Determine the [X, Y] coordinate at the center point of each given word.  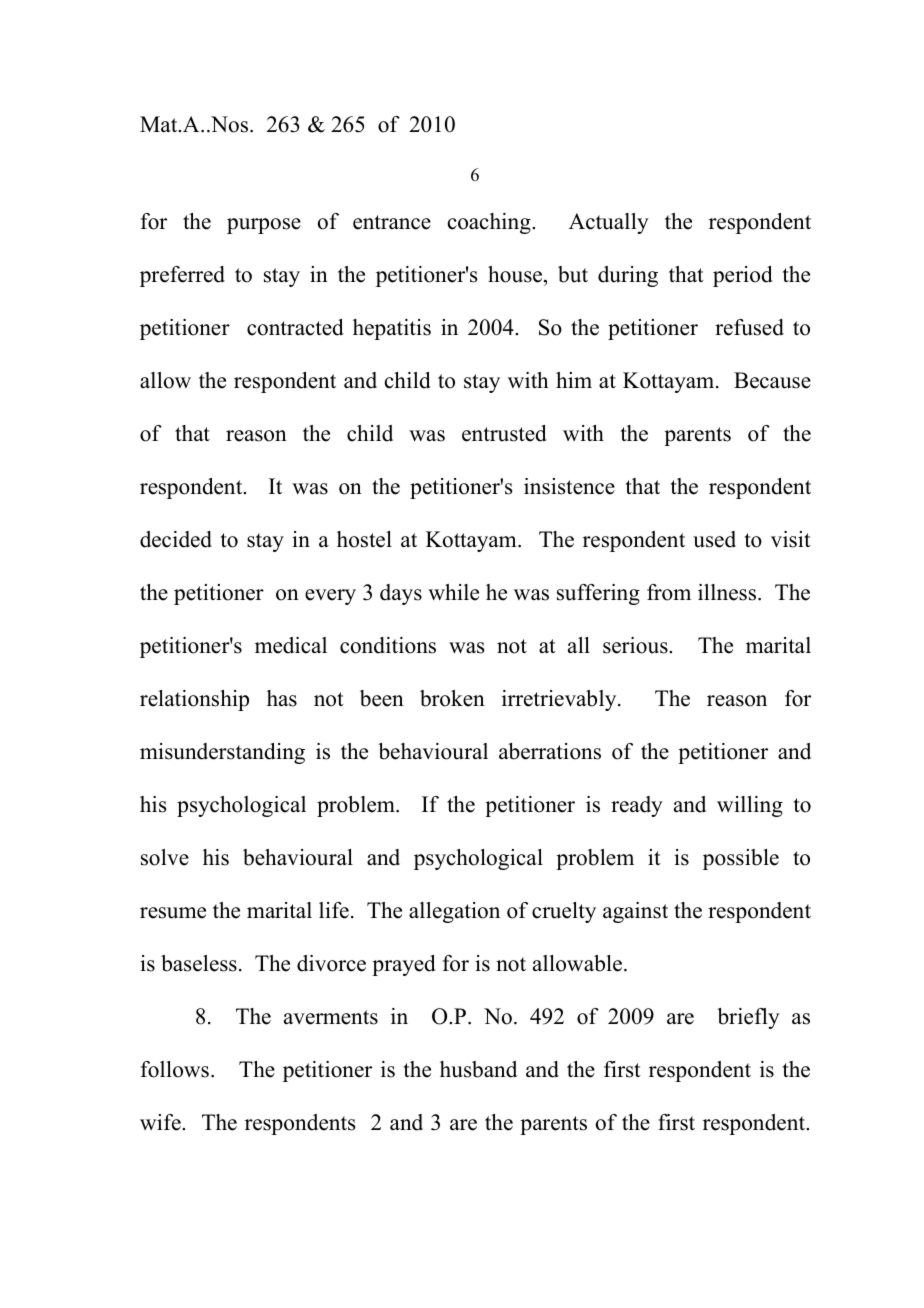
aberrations [550, 751]
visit [791, 539]
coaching [490, 223]
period [742, 276]
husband [478, 1069]
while [453, 592]
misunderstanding [222, 753]
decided [176, 539]
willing [750, 806]
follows [175, 1069]
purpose [264, 226]
